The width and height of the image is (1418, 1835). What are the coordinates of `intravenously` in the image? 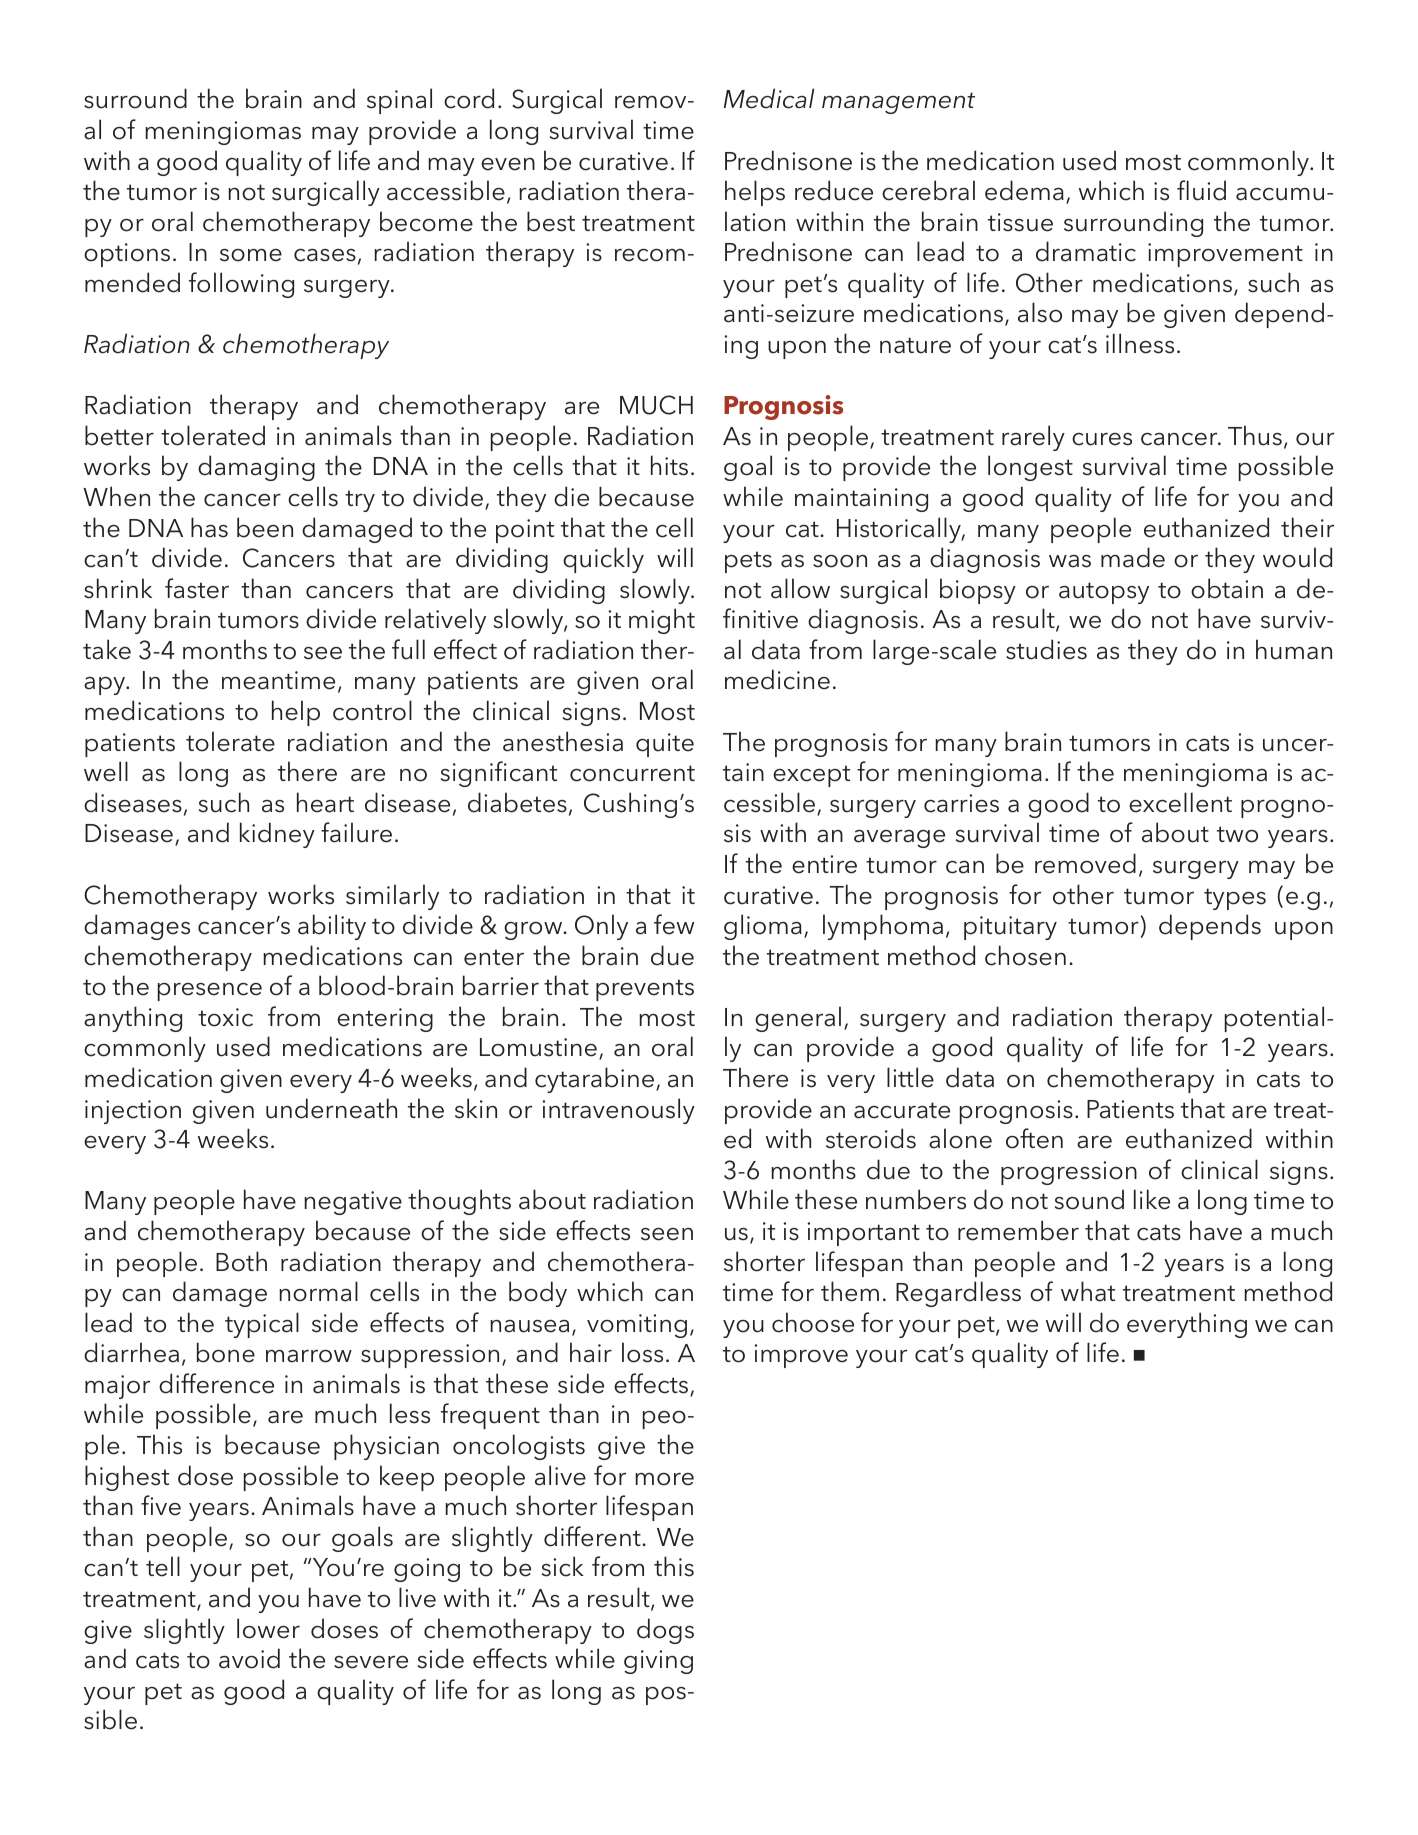 It's located at (618, 1111).
